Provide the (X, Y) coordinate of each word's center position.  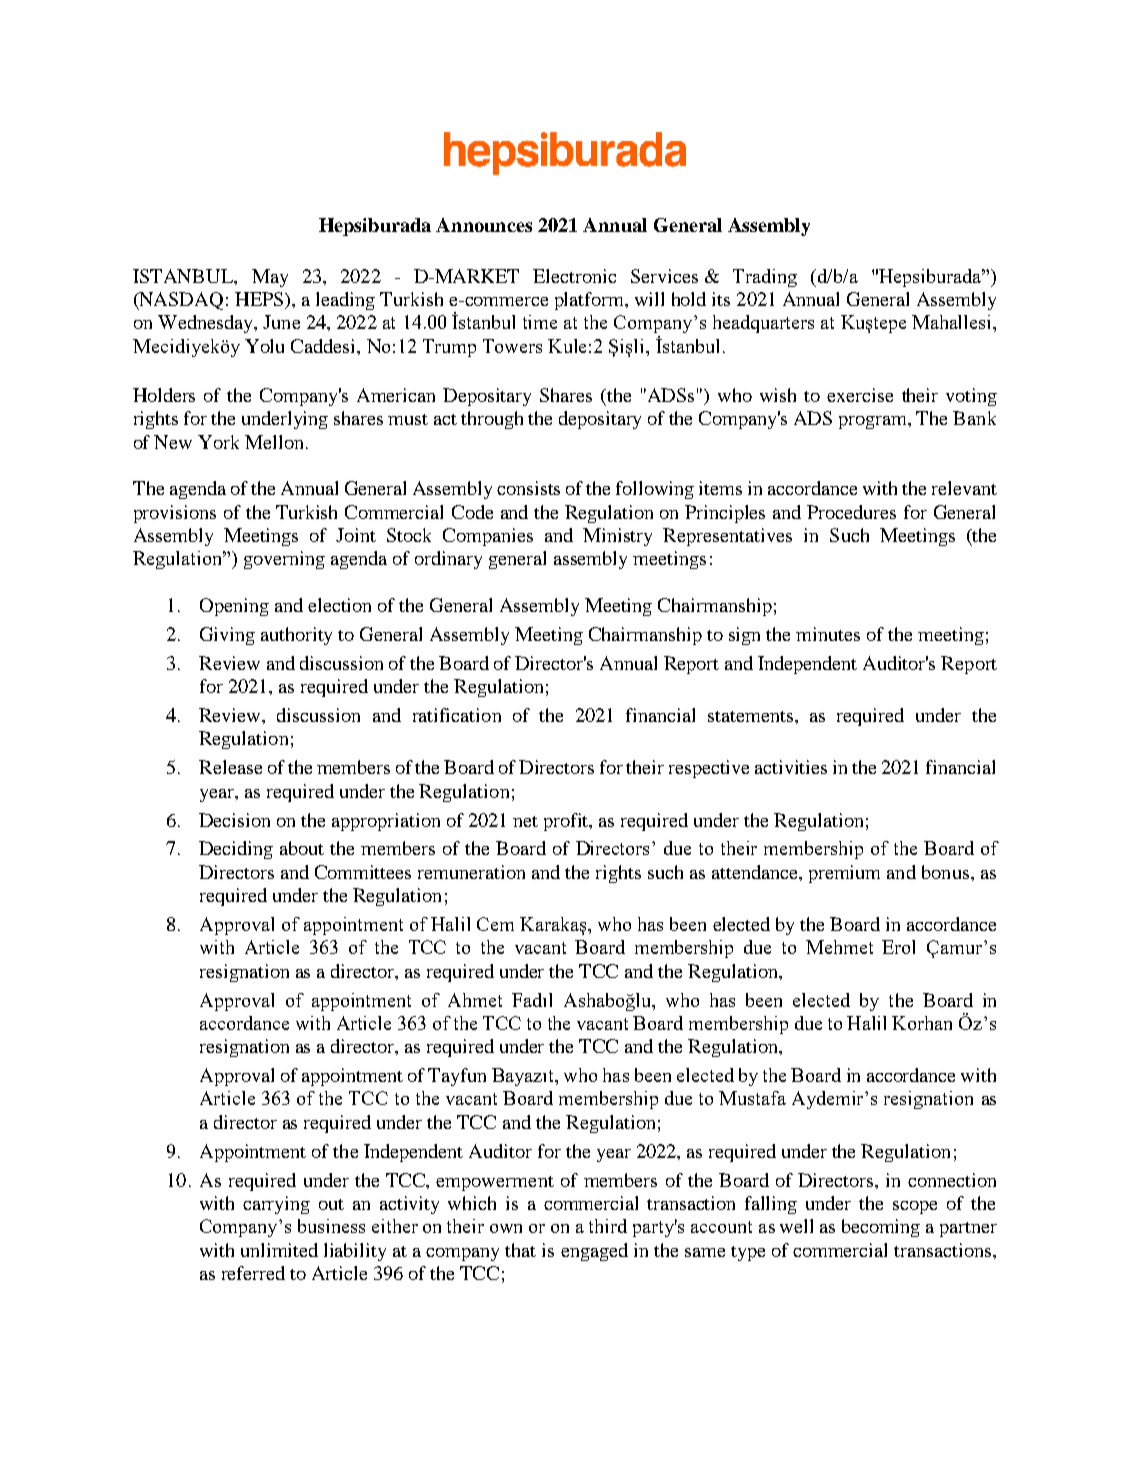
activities (791, 767)
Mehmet (839, 947)
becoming (881, 1228)
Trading (765, 278)
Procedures (851, 512)
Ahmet (475, 1000)
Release (230, 767)
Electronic (574, 276)
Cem (495, 924)
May (270, 278)
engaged (594, 1252)
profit (568, 822)
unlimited (279, 1250)
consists (528, 488)
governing (284, 560)
